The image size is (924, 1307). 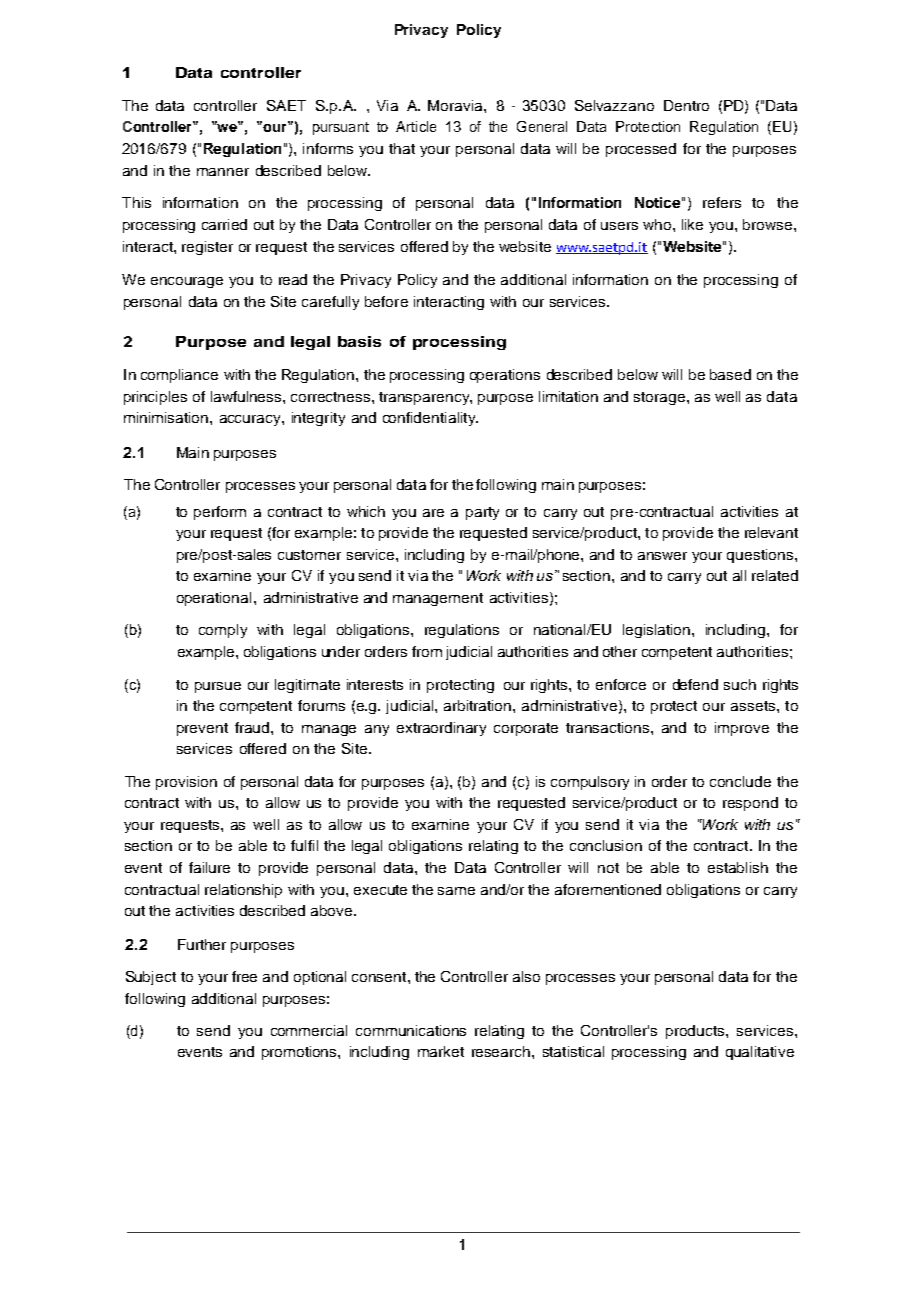 I want to click on processed, so click(x=641, y=150).
